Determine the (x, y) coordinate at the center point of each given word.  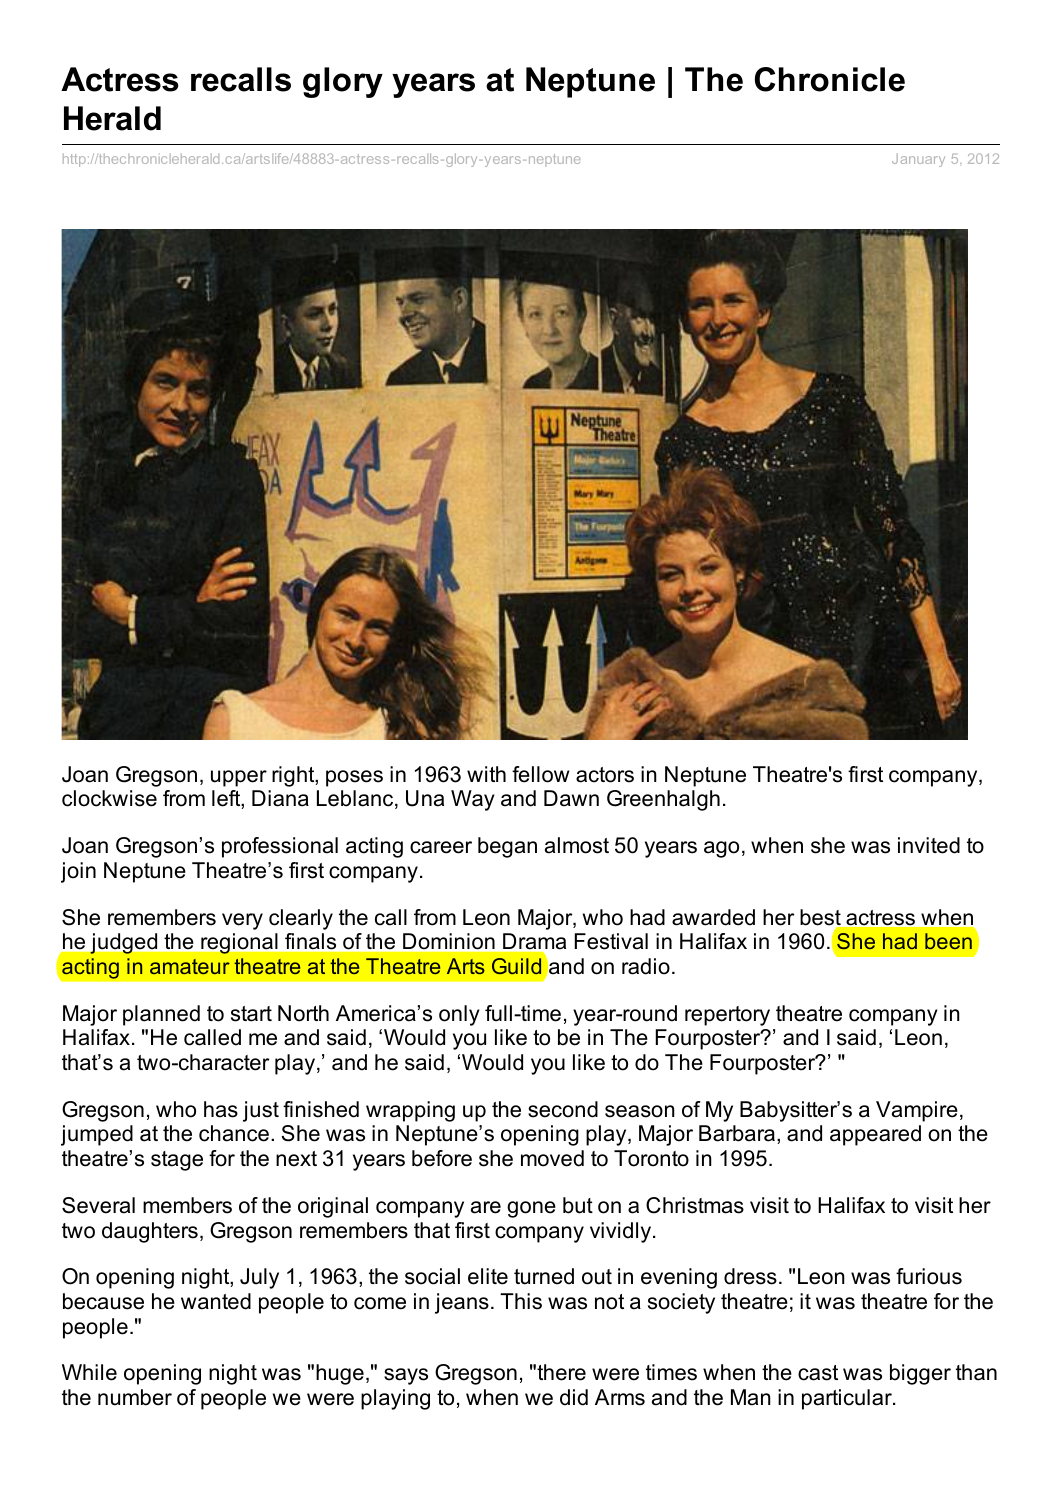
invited (929, 845)
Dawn (571, 798)
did (574, 1397)
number (135, 1397)
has (221, 1109)
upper (239, 778)
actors (605, 775)
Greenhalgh (663, 800)
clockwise (109, 798)
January (918, 160)
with (486, 774)
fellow (540, 774)
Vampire (917, 1111)
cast (818, 1373)
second (563, 1109)
